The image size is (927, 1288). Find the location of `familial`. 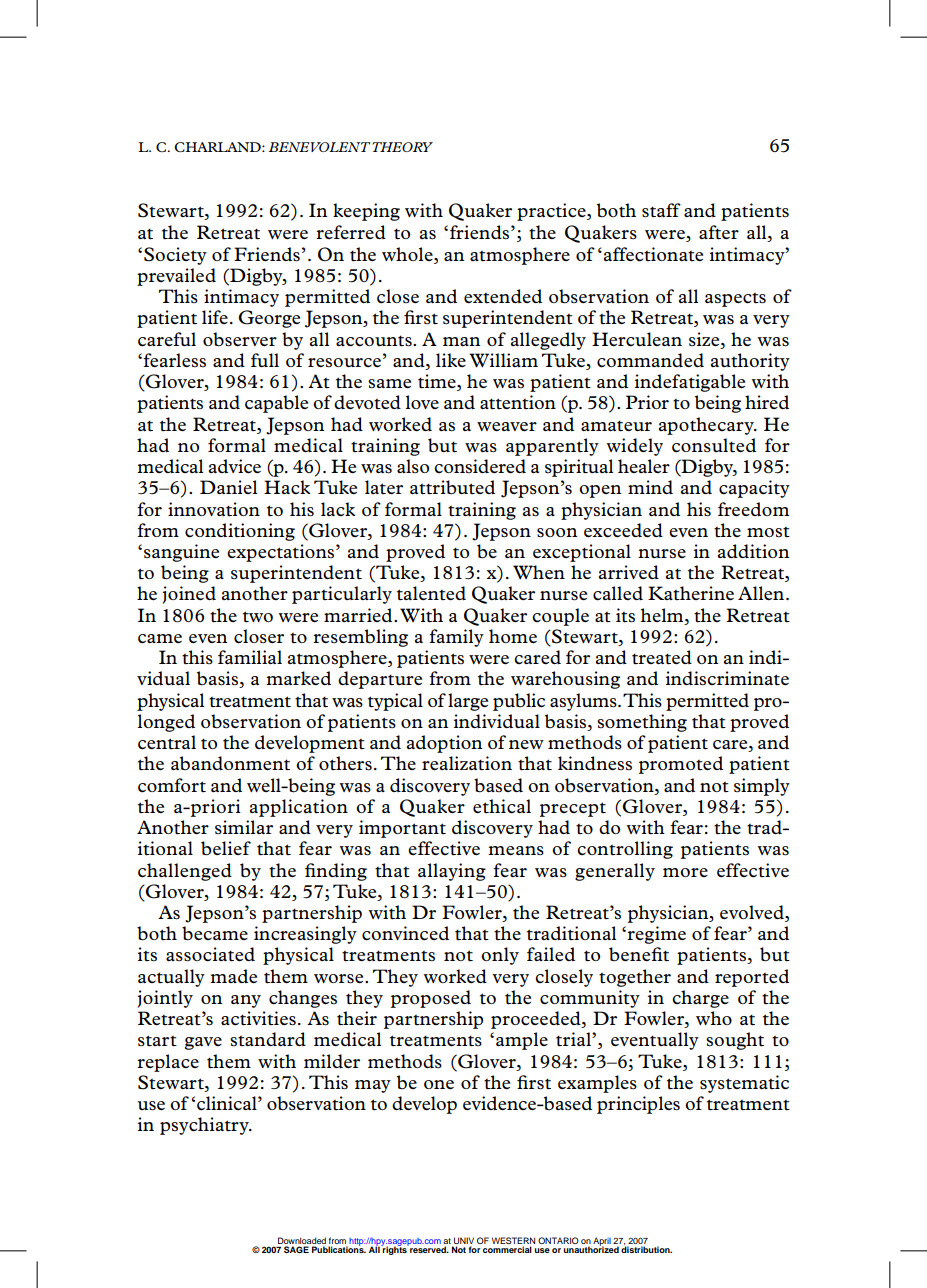

familial is located at coordinates (250, 657).
